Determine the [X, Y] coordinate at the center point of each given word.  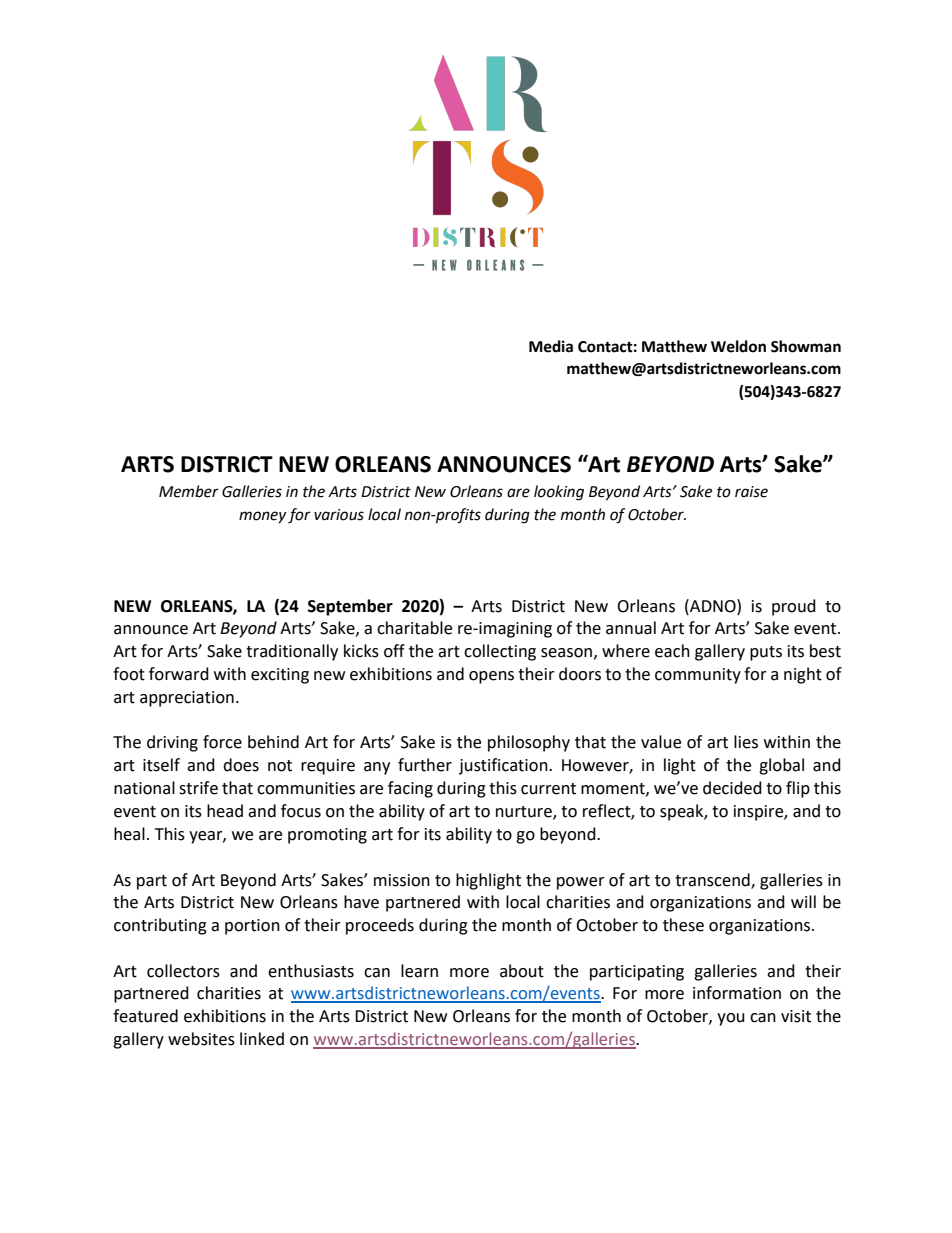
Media [551, 346]
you [731, 1019]
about [522, 971]
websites [201, 1039]
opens [491, 677]
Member [189, 491]
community [698, 676]
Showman [806, 346]
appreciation [187, 699]
